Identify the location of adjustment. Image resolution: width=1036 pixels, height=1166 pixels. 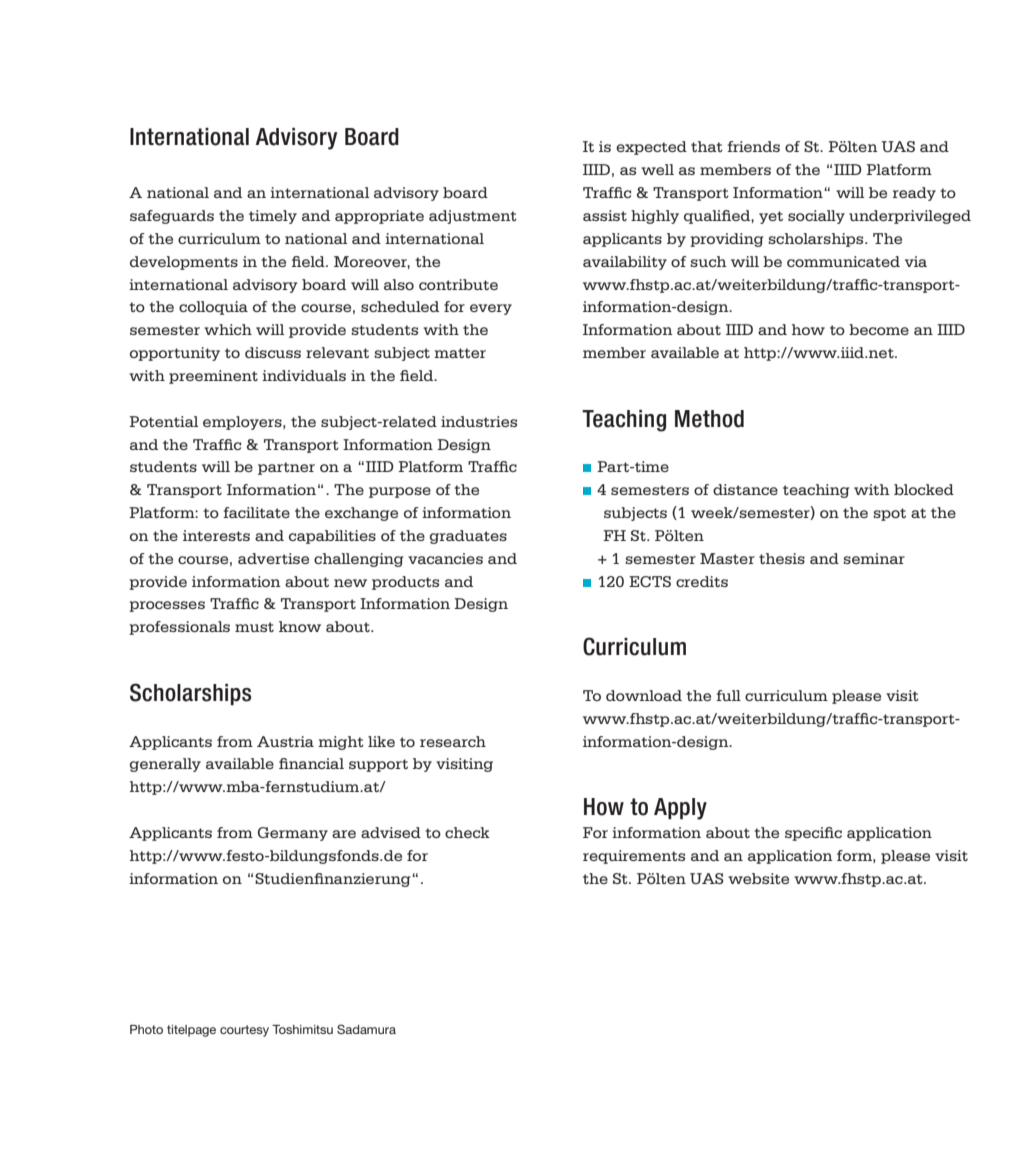
(473, 217).
